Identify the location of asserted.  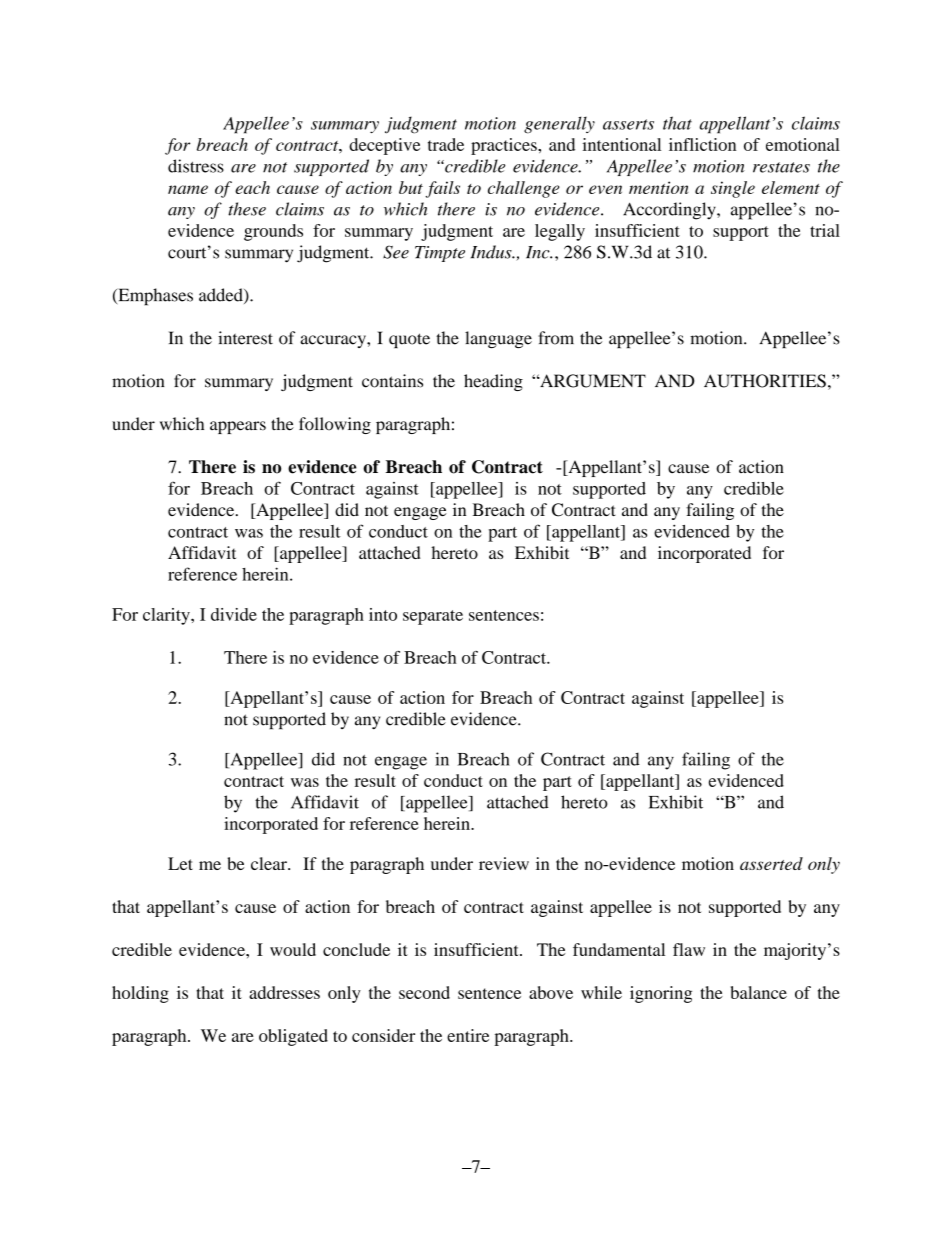
(771, 863).
